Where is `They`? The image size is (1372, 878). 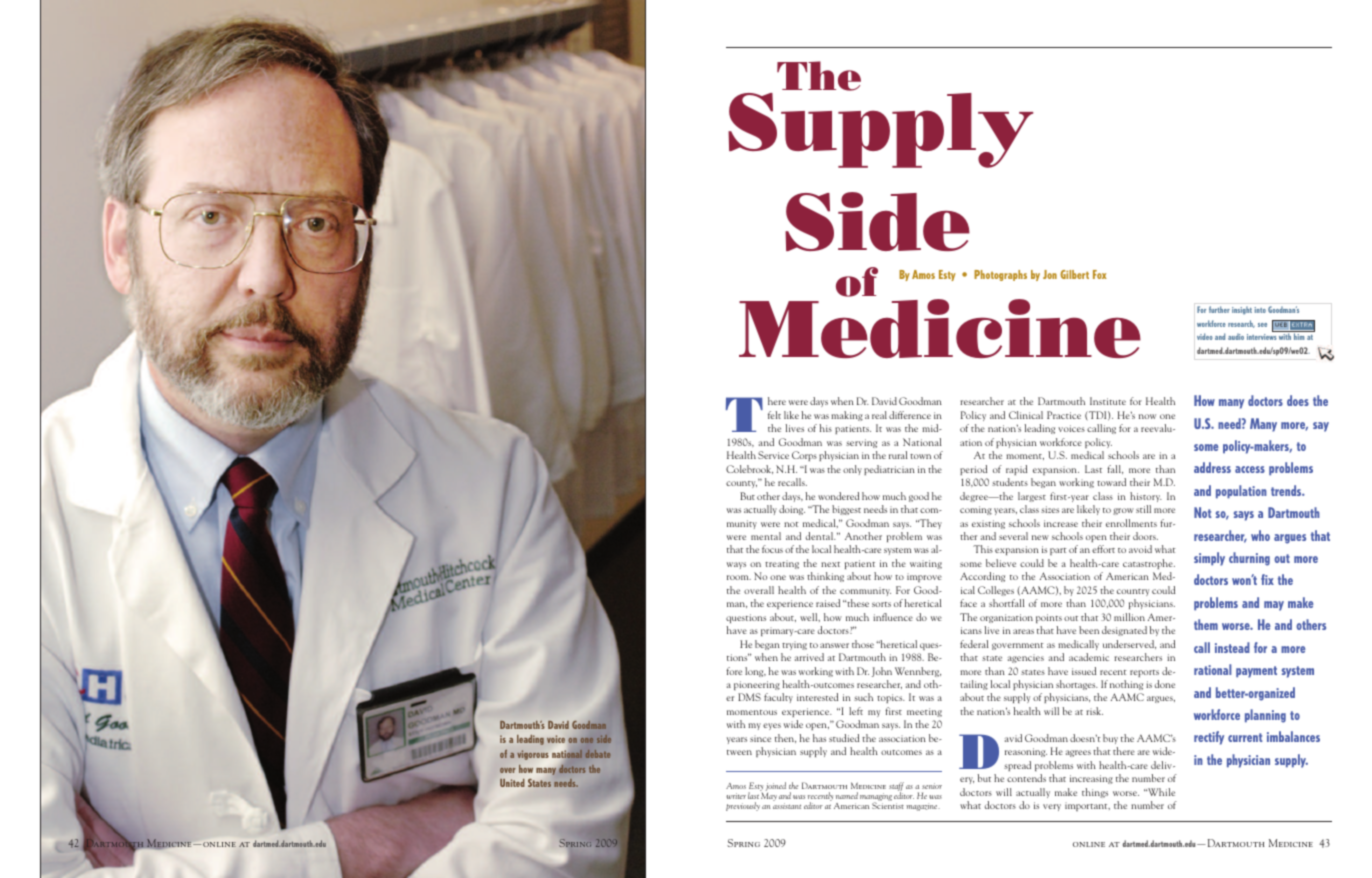 They is located at coordinates (930, 524).
